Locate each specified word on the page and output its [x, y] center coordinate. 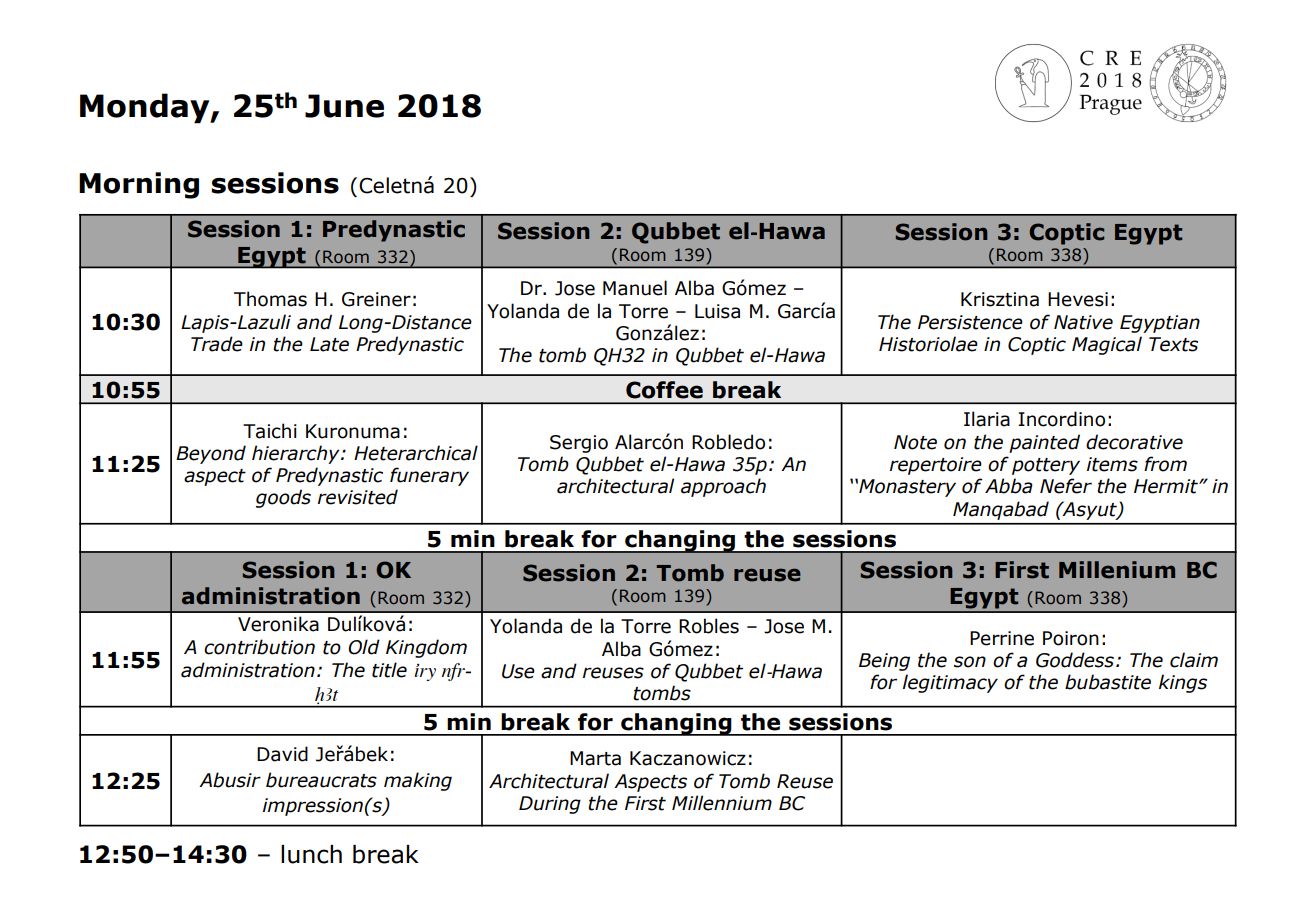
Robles [709, 626]
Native [1083, 322]
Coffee [664, 390]
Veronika [278, 624]
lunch [311, 854]
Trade [217, 344]
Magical [1107, 345]
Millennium [722, 803]
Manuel [635, 288]
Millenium [1117, 570]
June [344, 106]
